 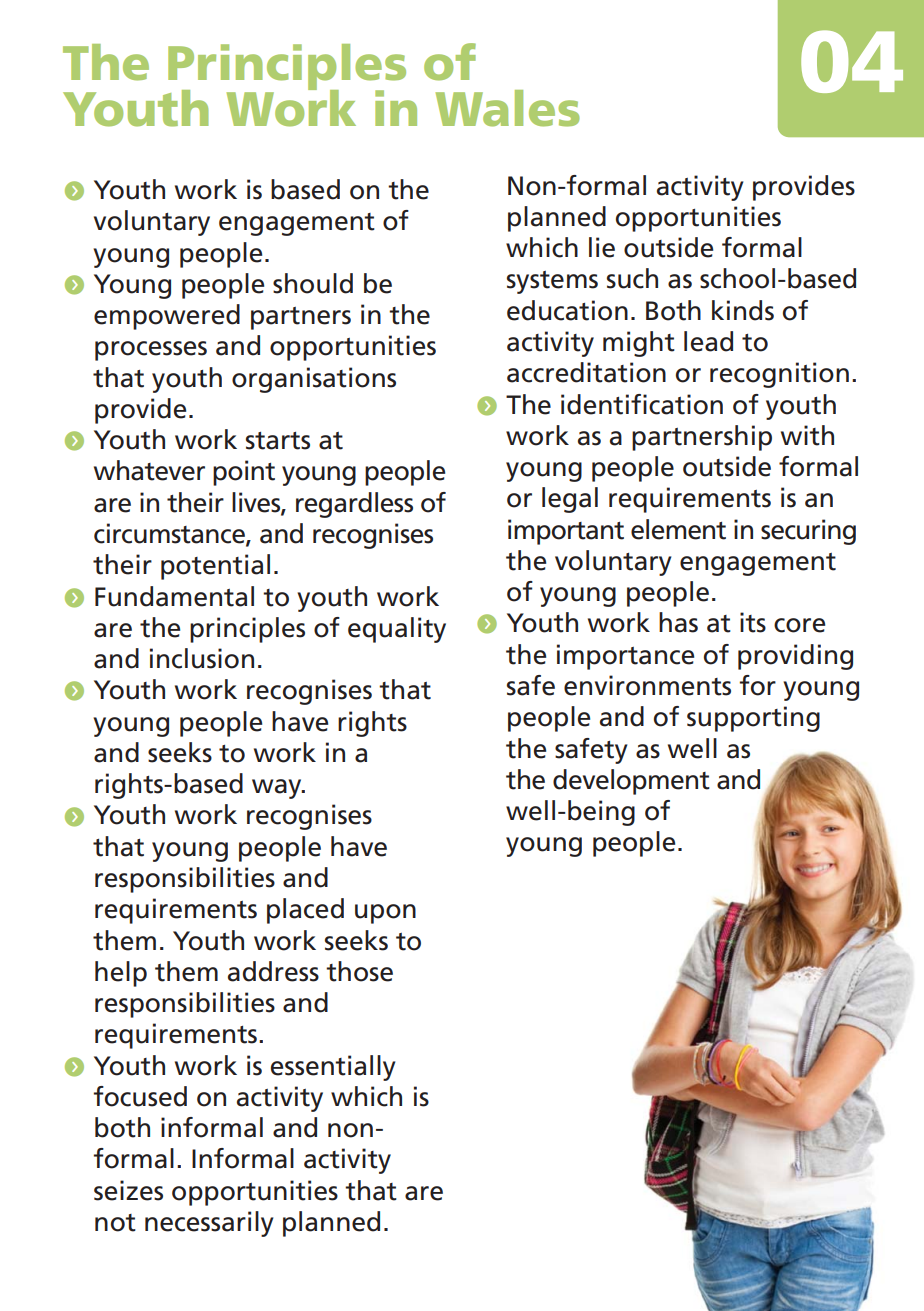 What do you see at coordinates (508, 108) in the screenshot?
I see `Wales` at bounding box center [508, 108].
